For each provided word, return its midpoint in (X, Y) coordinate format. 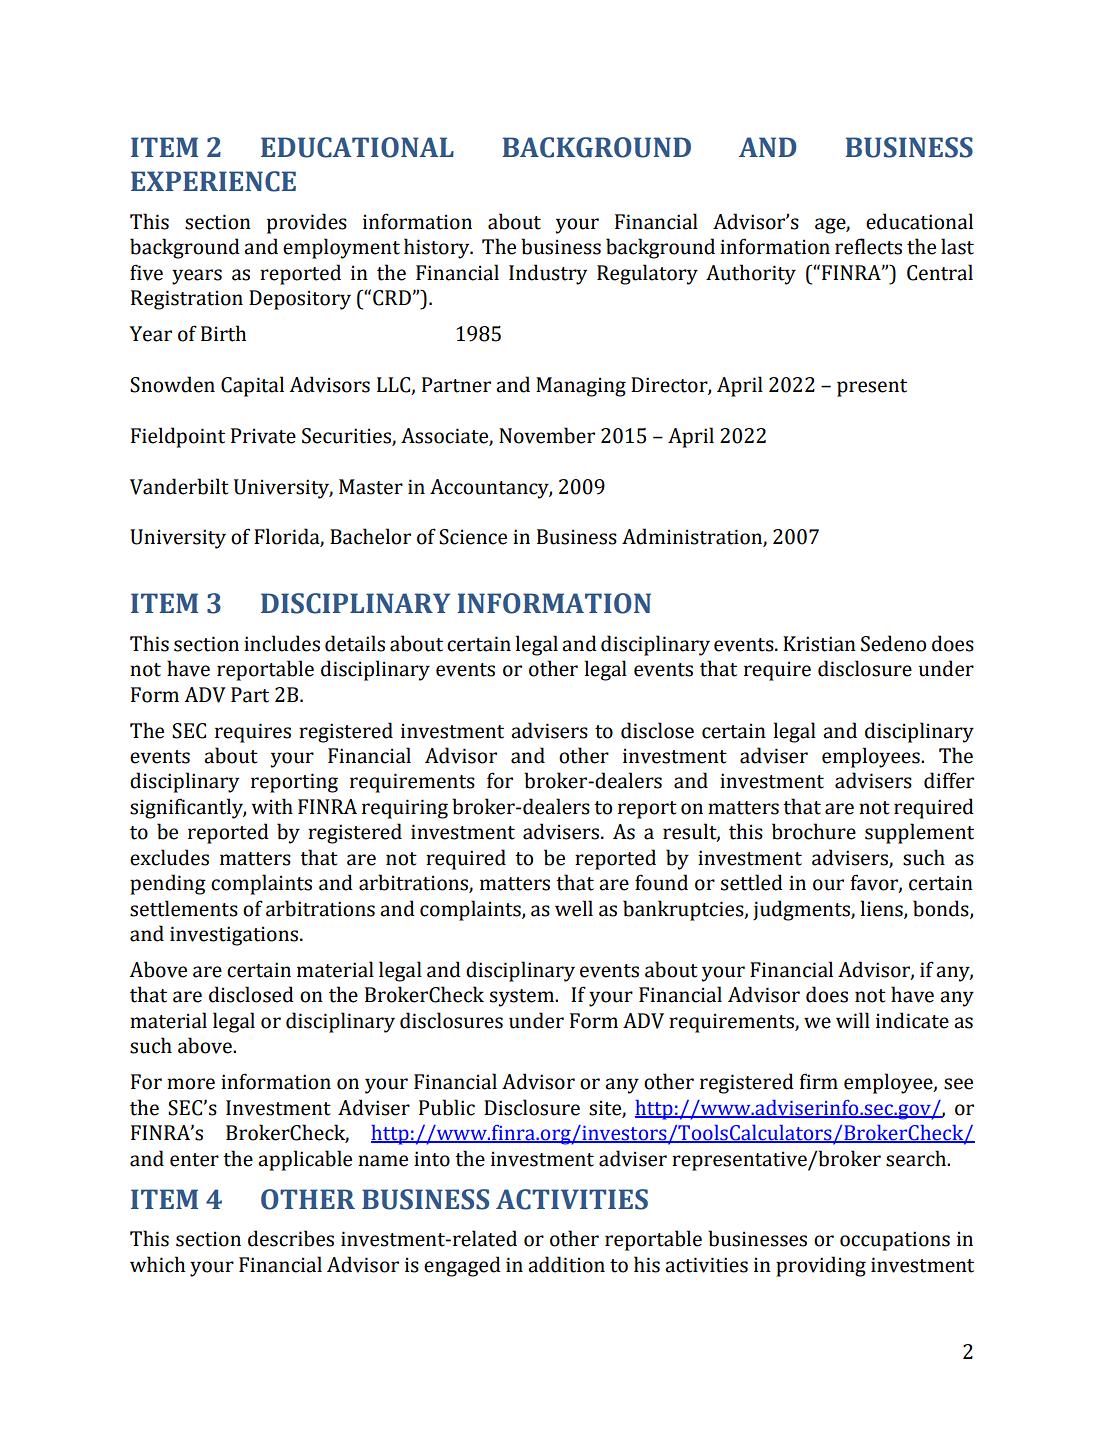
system (523, 998)
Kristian (819, 644)
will (853, 1020)
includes (282, 643)
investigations (234, 936)
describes (291, 1238)
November (547, 435)
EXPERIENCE (213, 181)
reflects (868, 246)
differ (949, 780)
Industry (548, 274)
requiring (405, 809)
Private (263, 436)
